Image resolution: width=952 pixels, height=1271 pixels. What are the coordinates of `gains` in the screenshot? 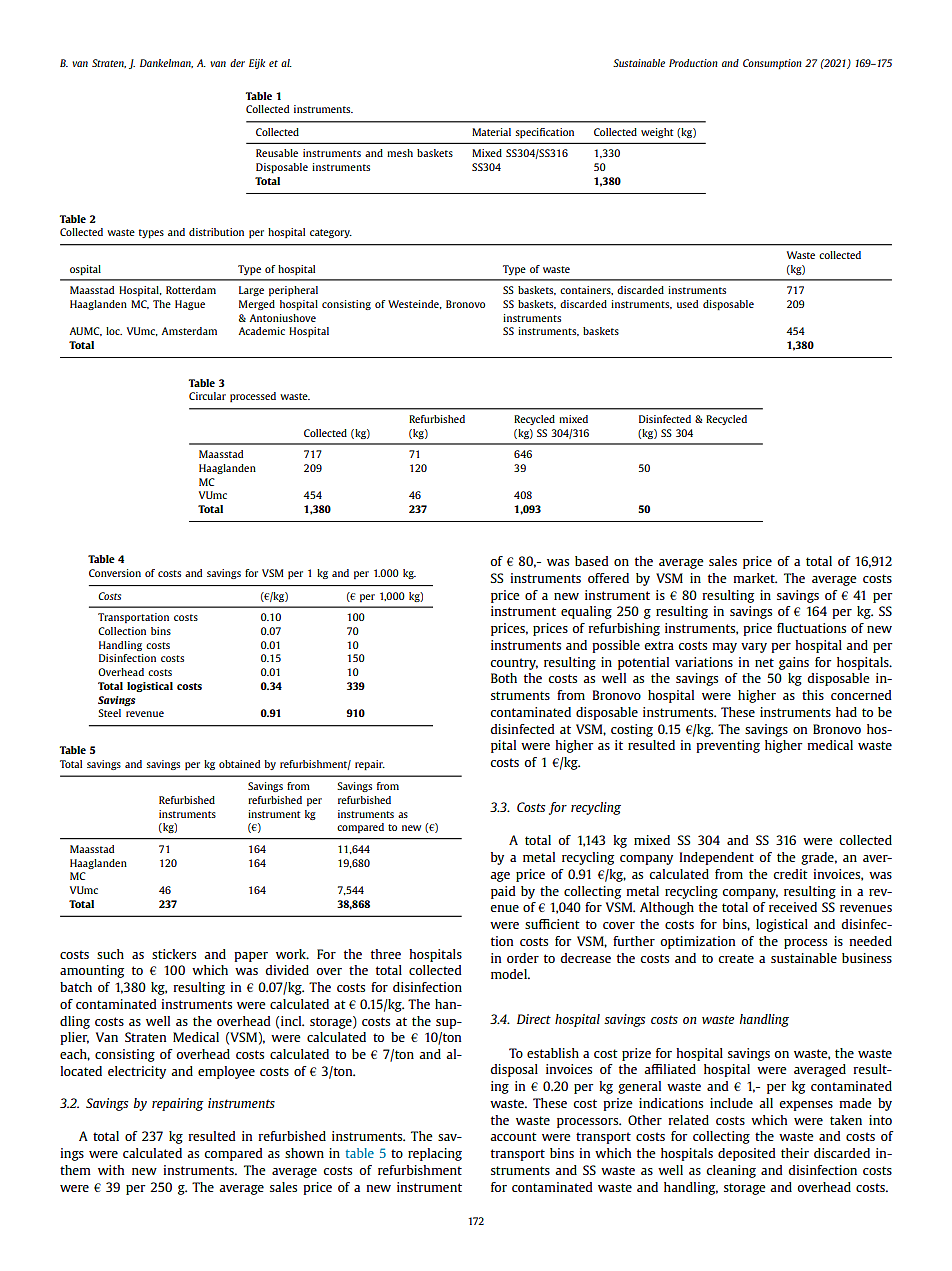 It's located at (794, 663).
